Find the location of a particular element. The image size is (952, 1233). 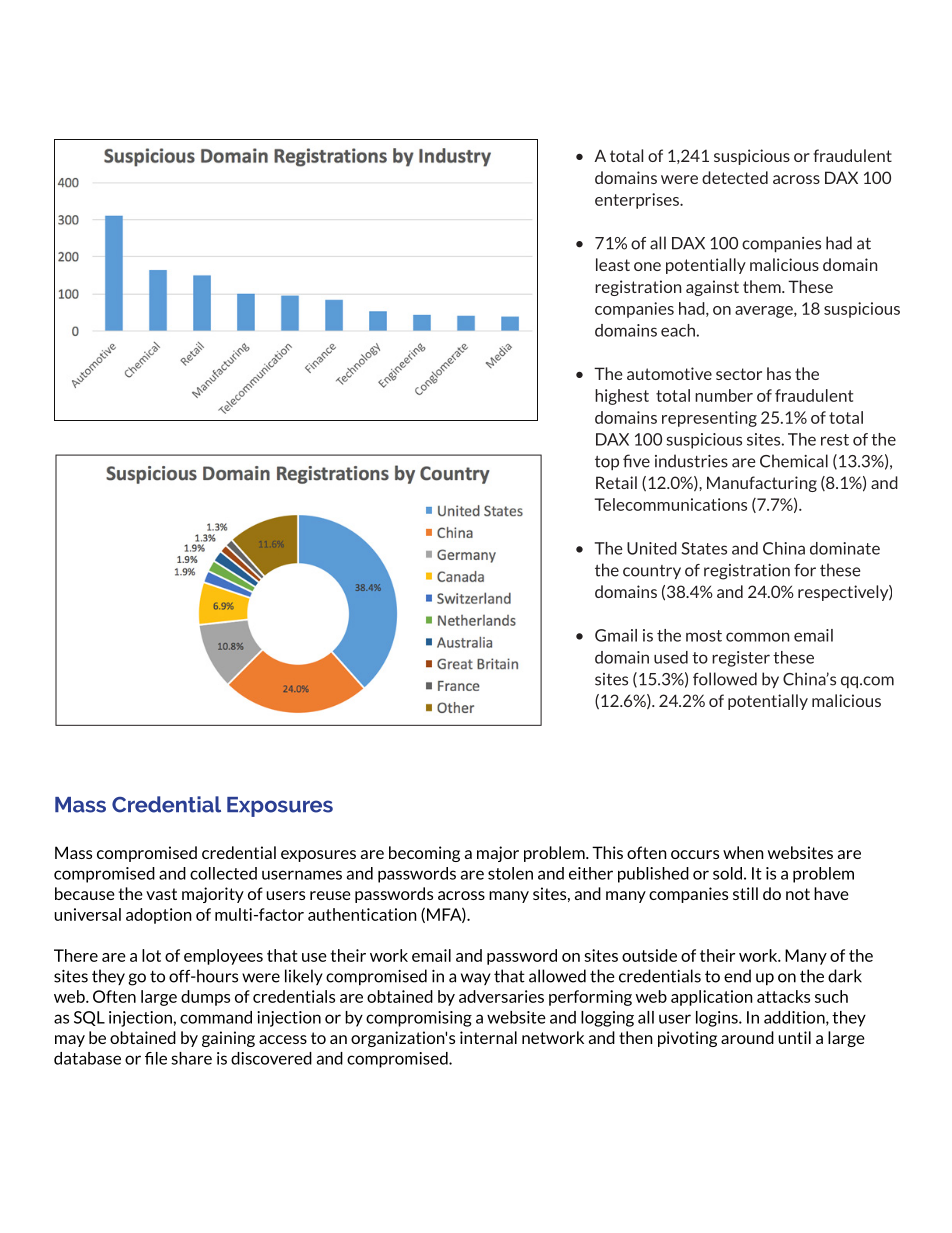

when is located at coordinates (743, 852).
